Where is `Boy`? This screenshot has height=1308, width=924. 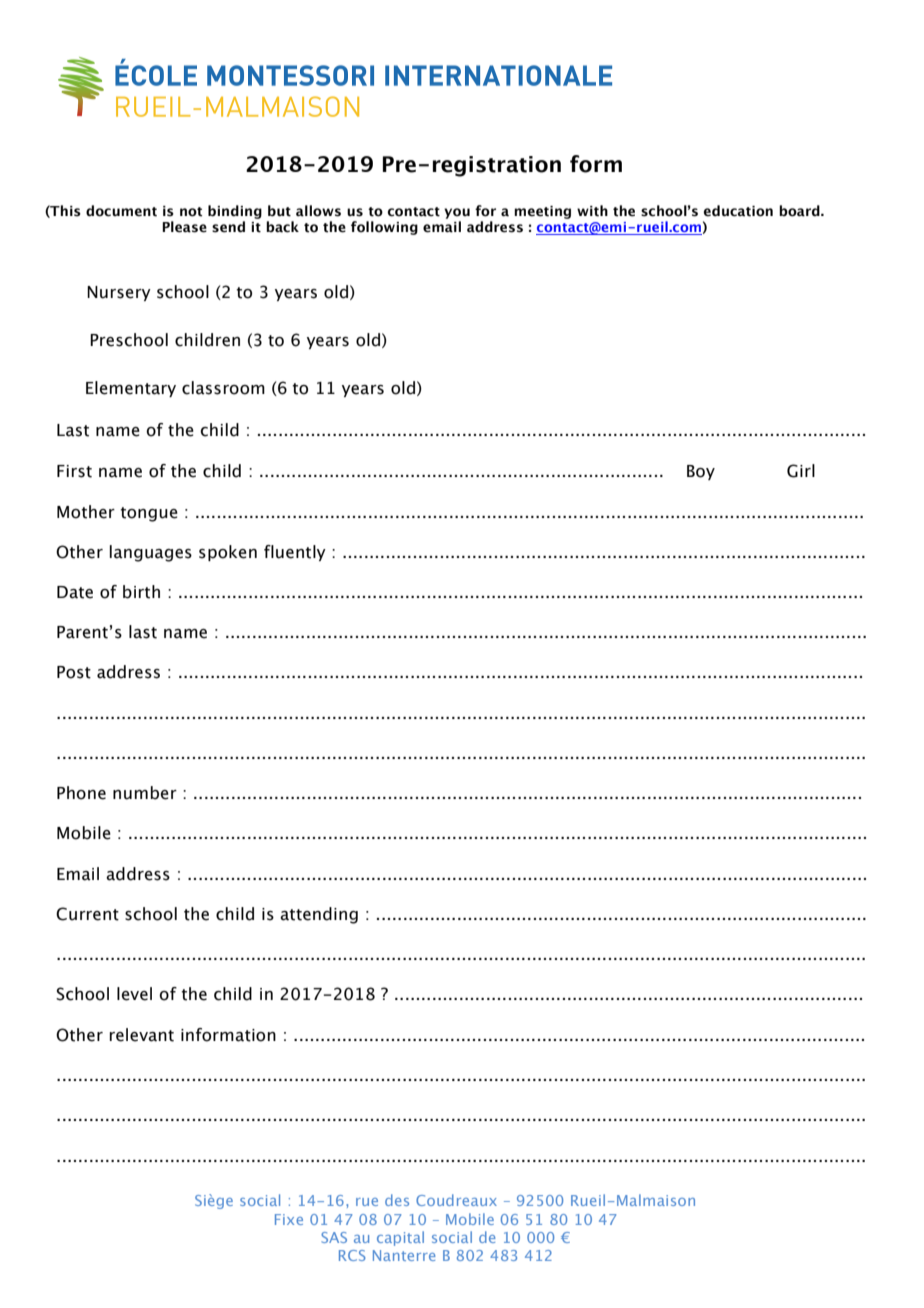 Boy is located at coordinates (701, 472).
